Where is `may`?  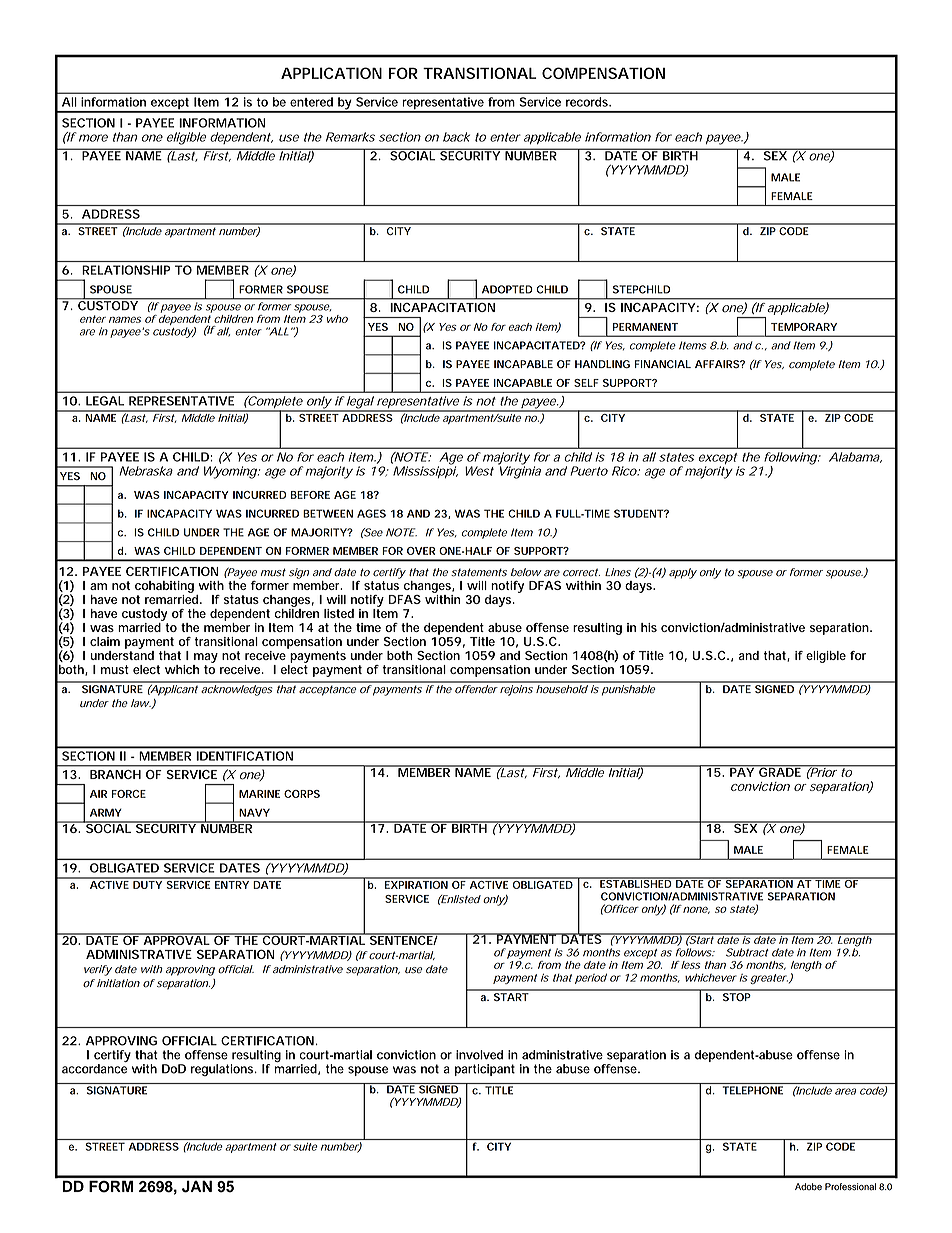 may is located at coordinates (206, 658).
